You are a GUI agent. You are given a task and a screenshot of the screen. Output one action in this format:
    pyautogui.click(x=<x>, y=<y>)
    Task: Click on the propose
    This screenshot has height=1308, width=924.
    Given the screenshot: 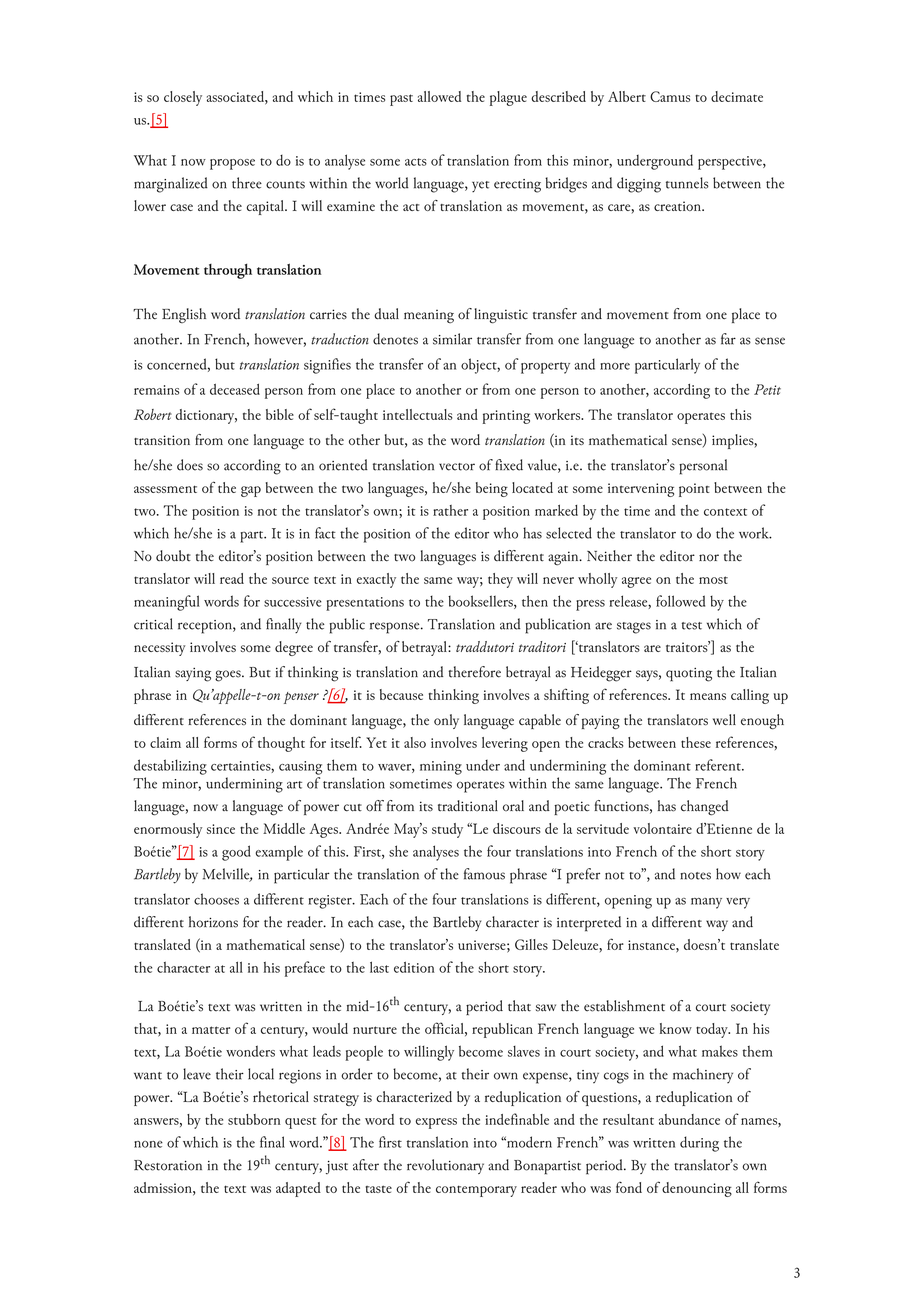 What is the action you would take?
    pyautogui.click(x=232, y=164)
